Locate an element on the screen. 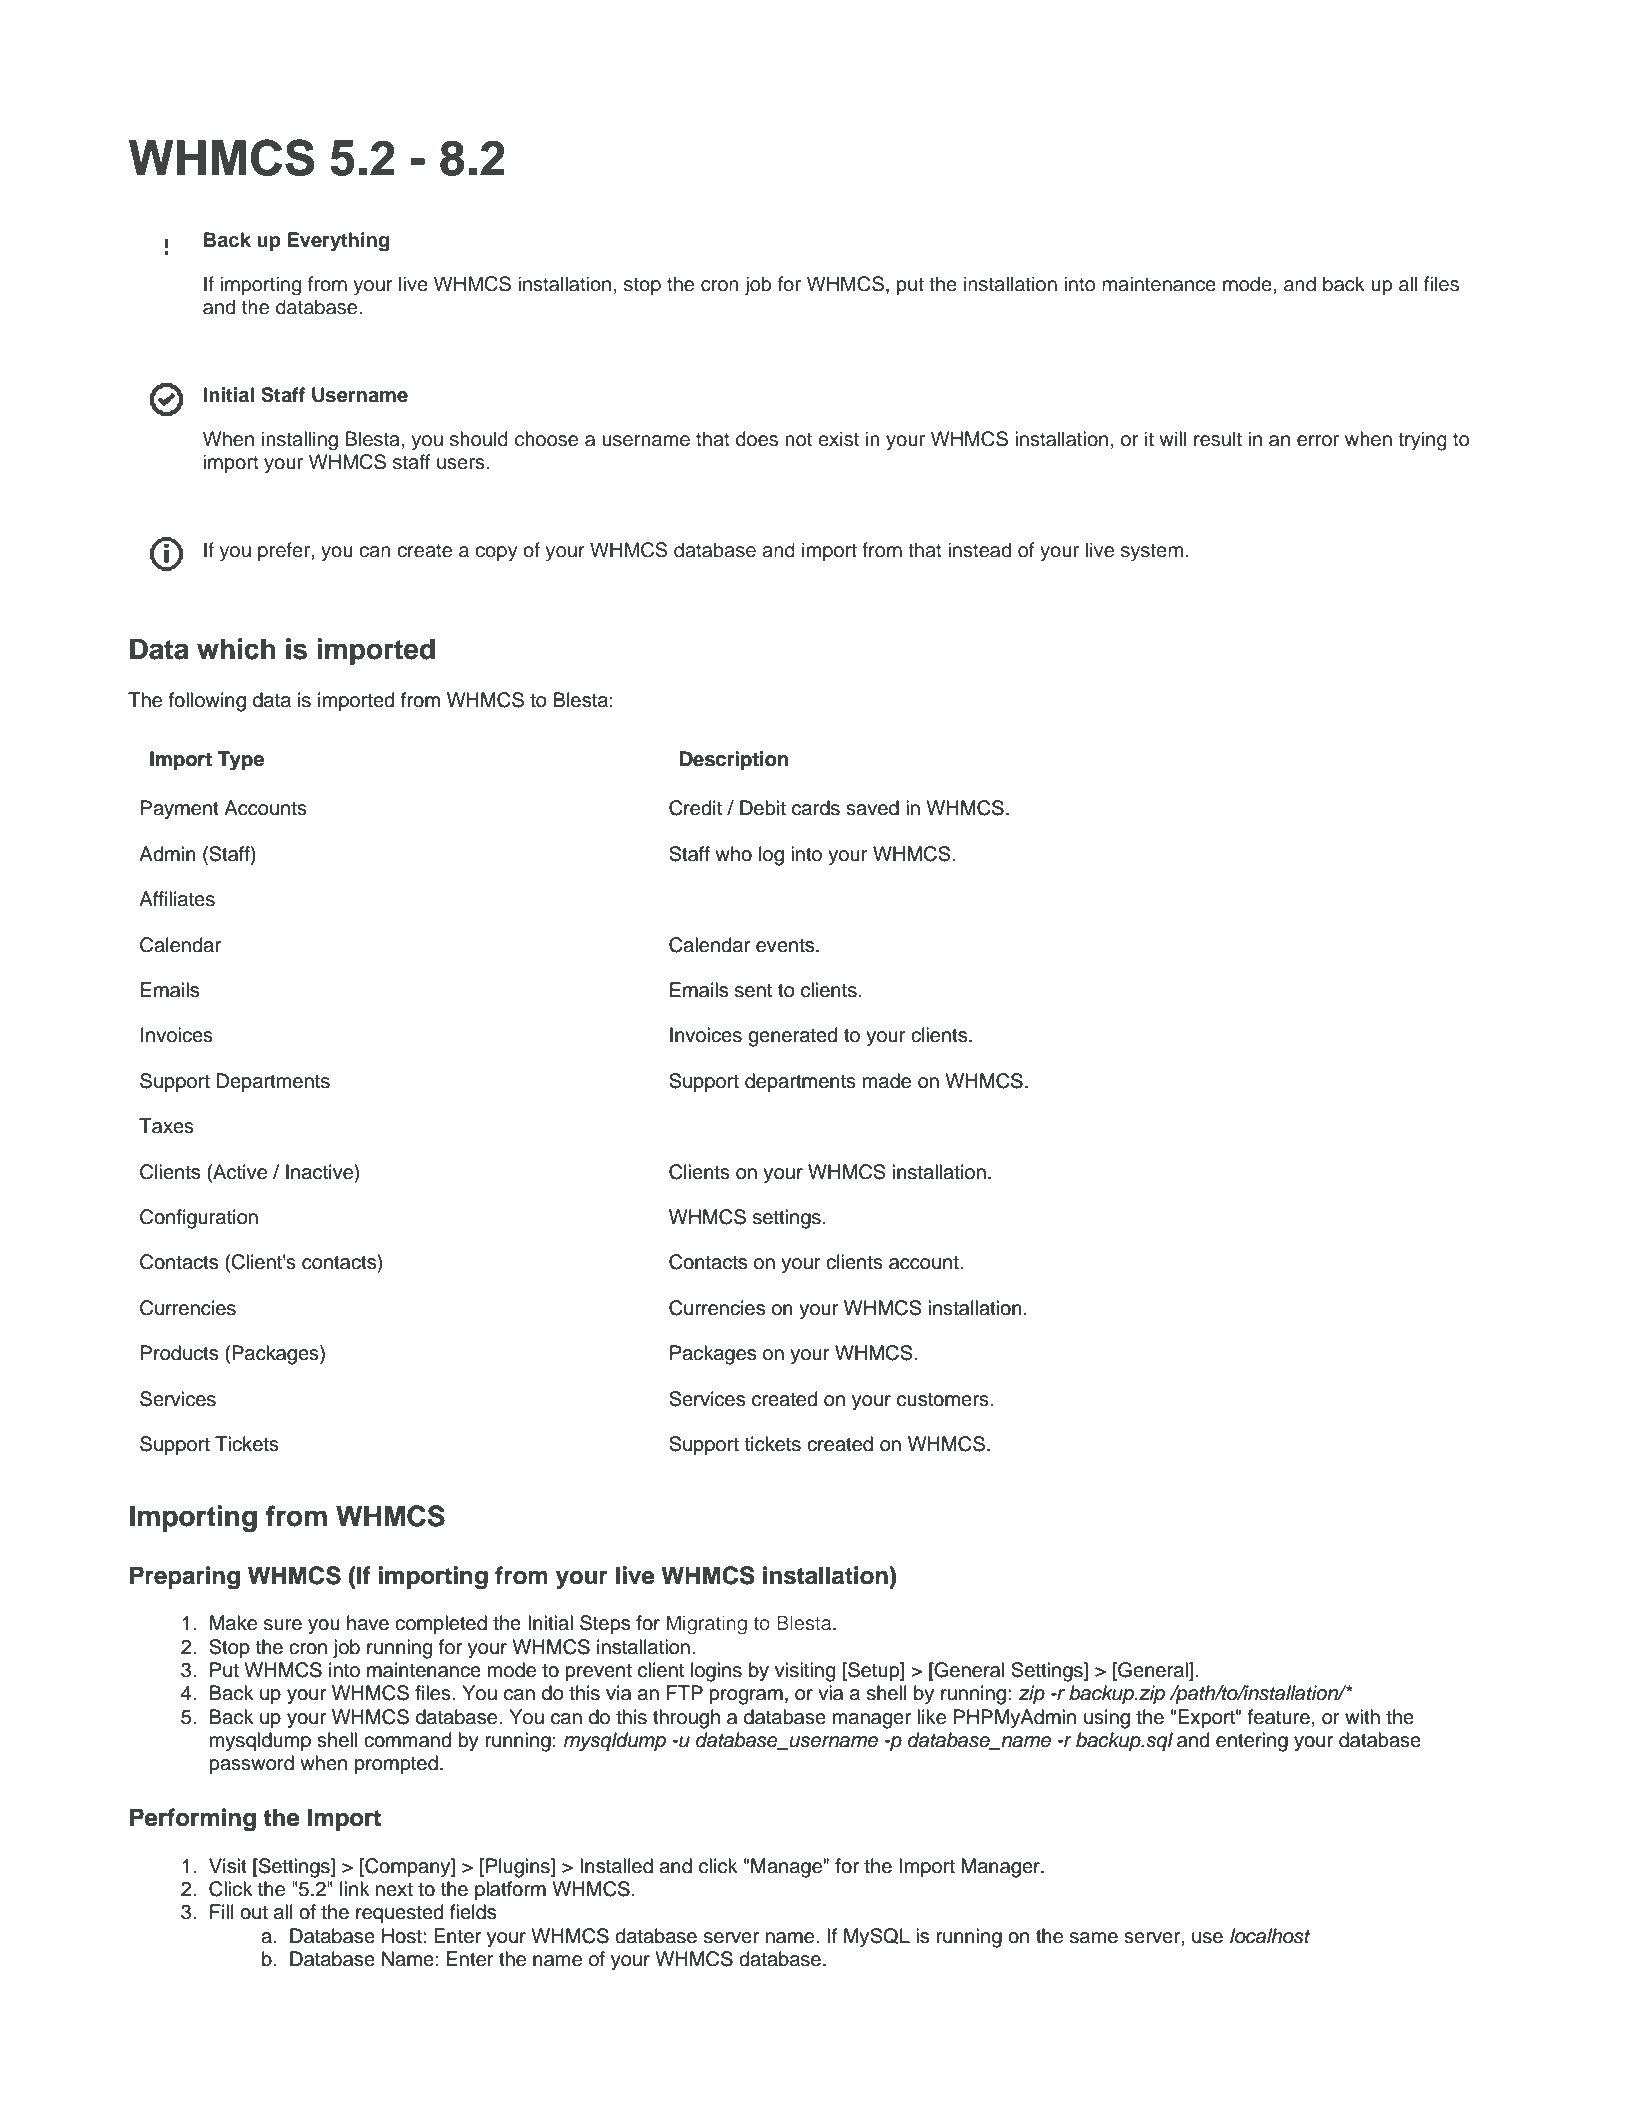  Taxes is located at coordinates (166, 1126).
